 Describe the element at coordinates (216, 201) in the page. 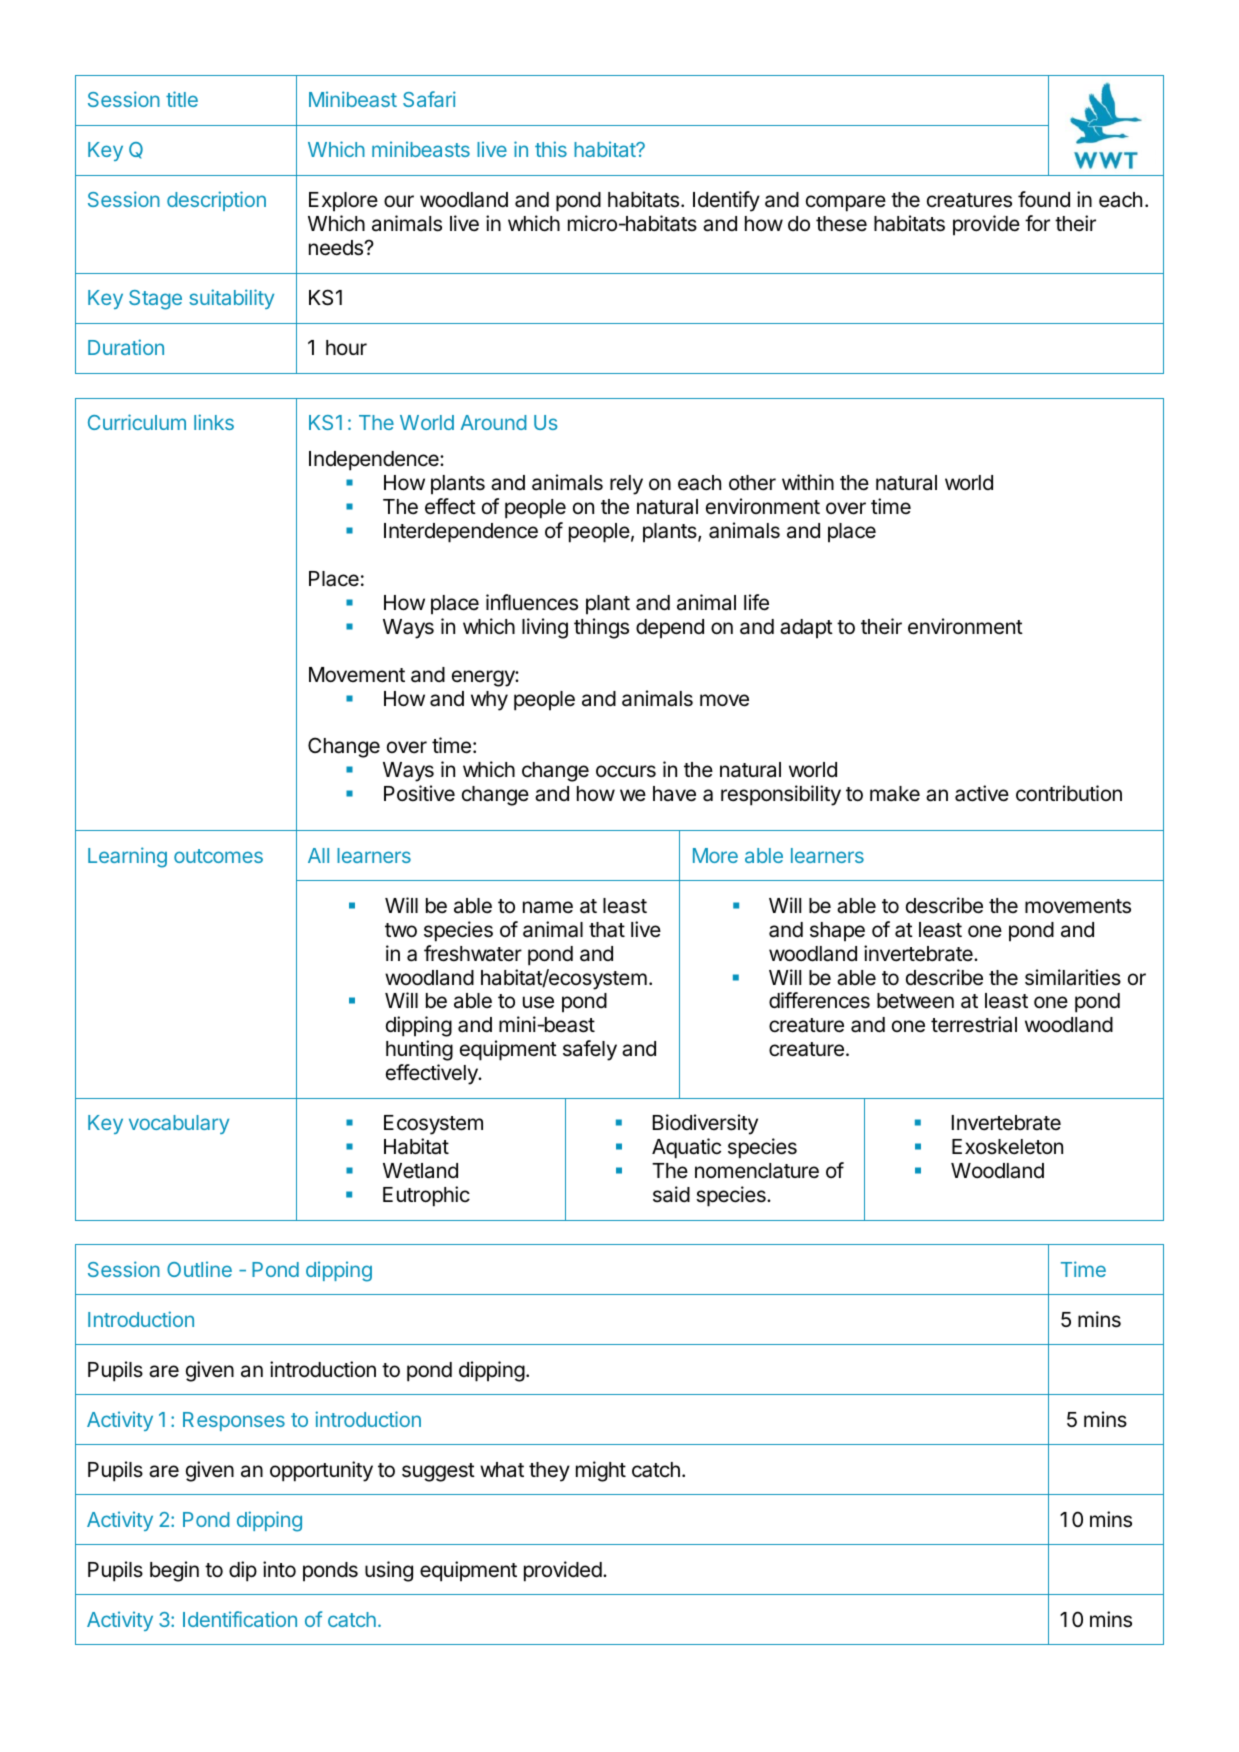

I see `description` at that location.
